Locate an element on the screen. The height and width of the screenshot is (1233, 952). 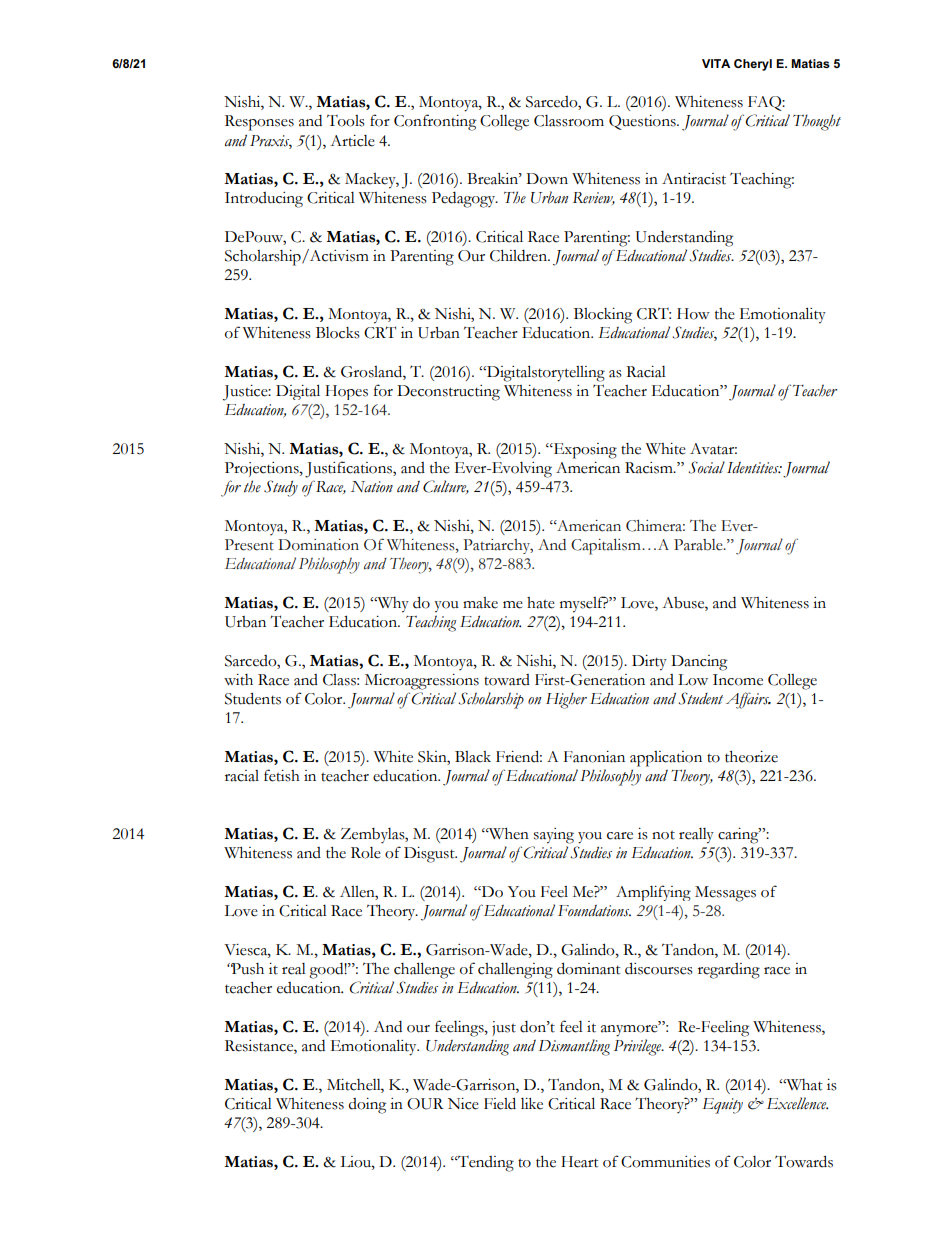
Income is located at coordinates (738, 680).
